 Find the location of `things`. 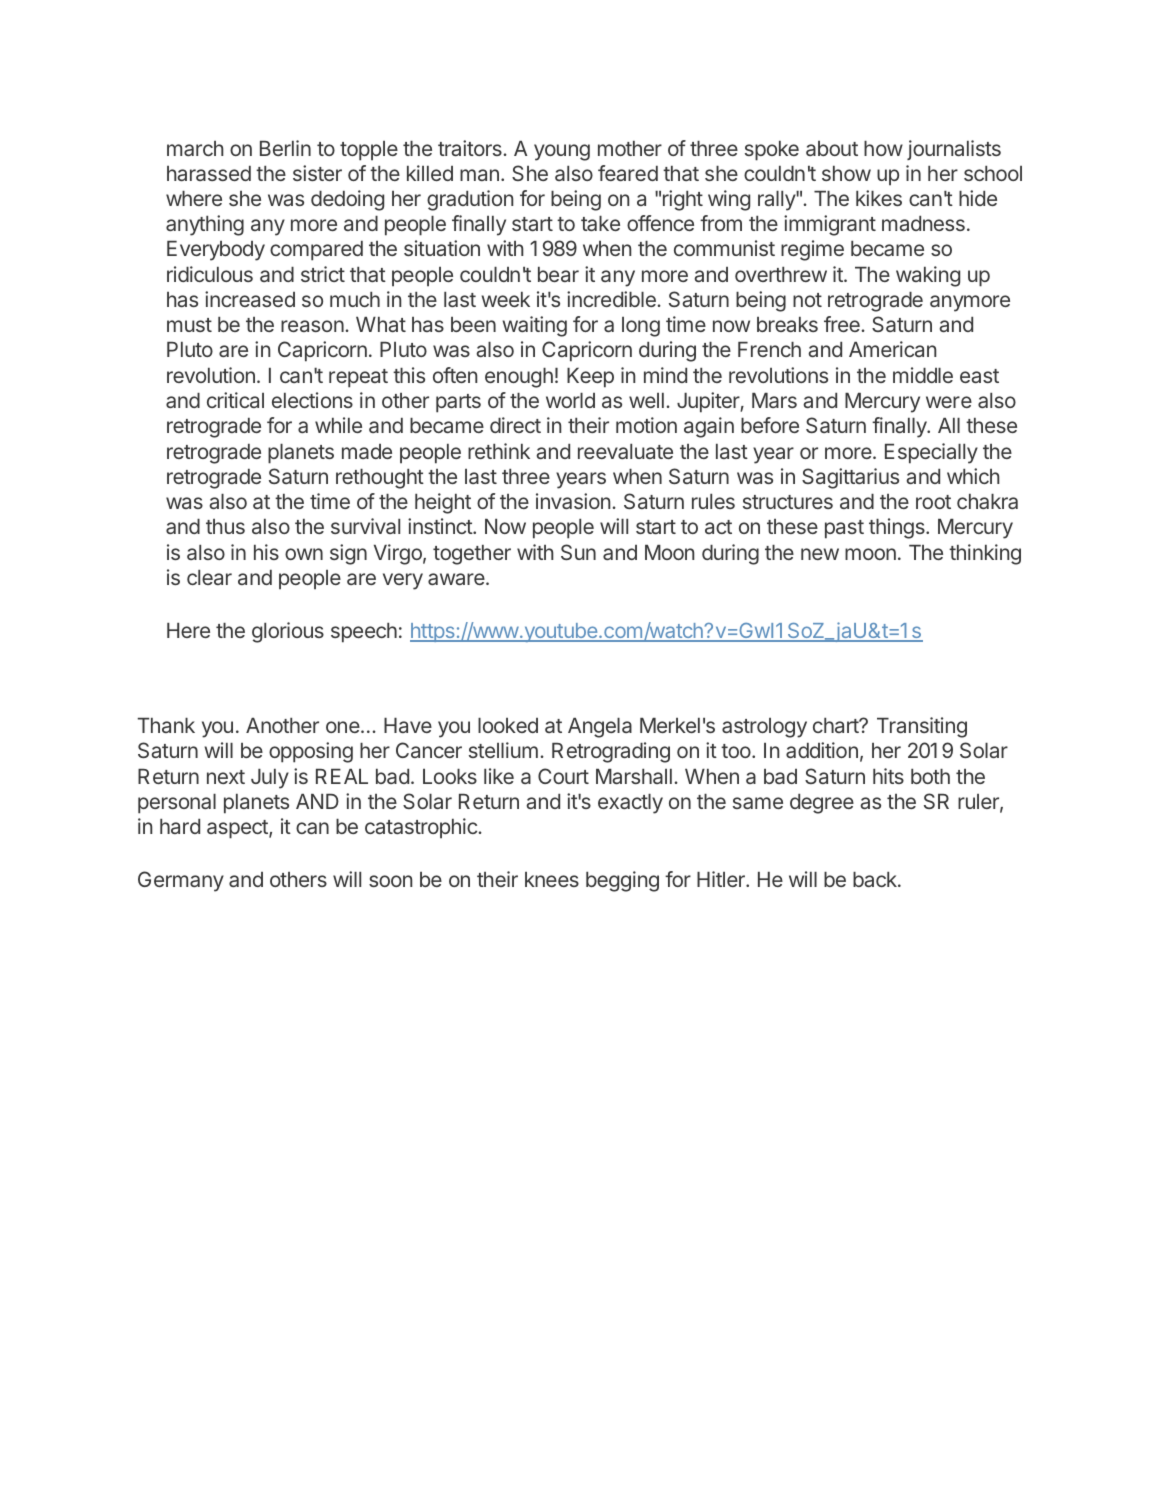

things is located at coordinates (898, 528).
